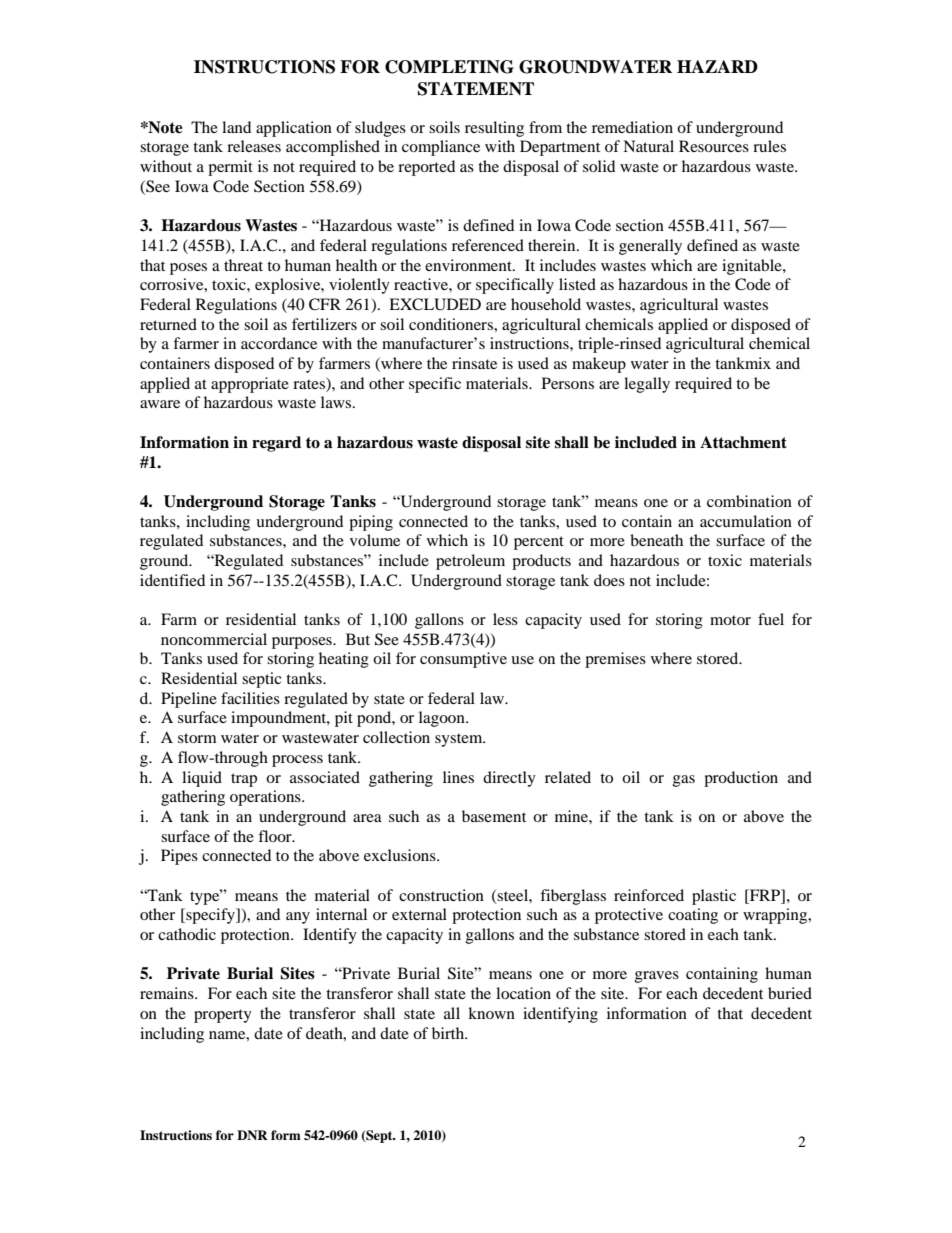 The width and height of the screenshot is (952, 1233). What do you see at coordinates (494, 129) in the screenshot?
I see `resulting` at bounding box center [494, 129].
